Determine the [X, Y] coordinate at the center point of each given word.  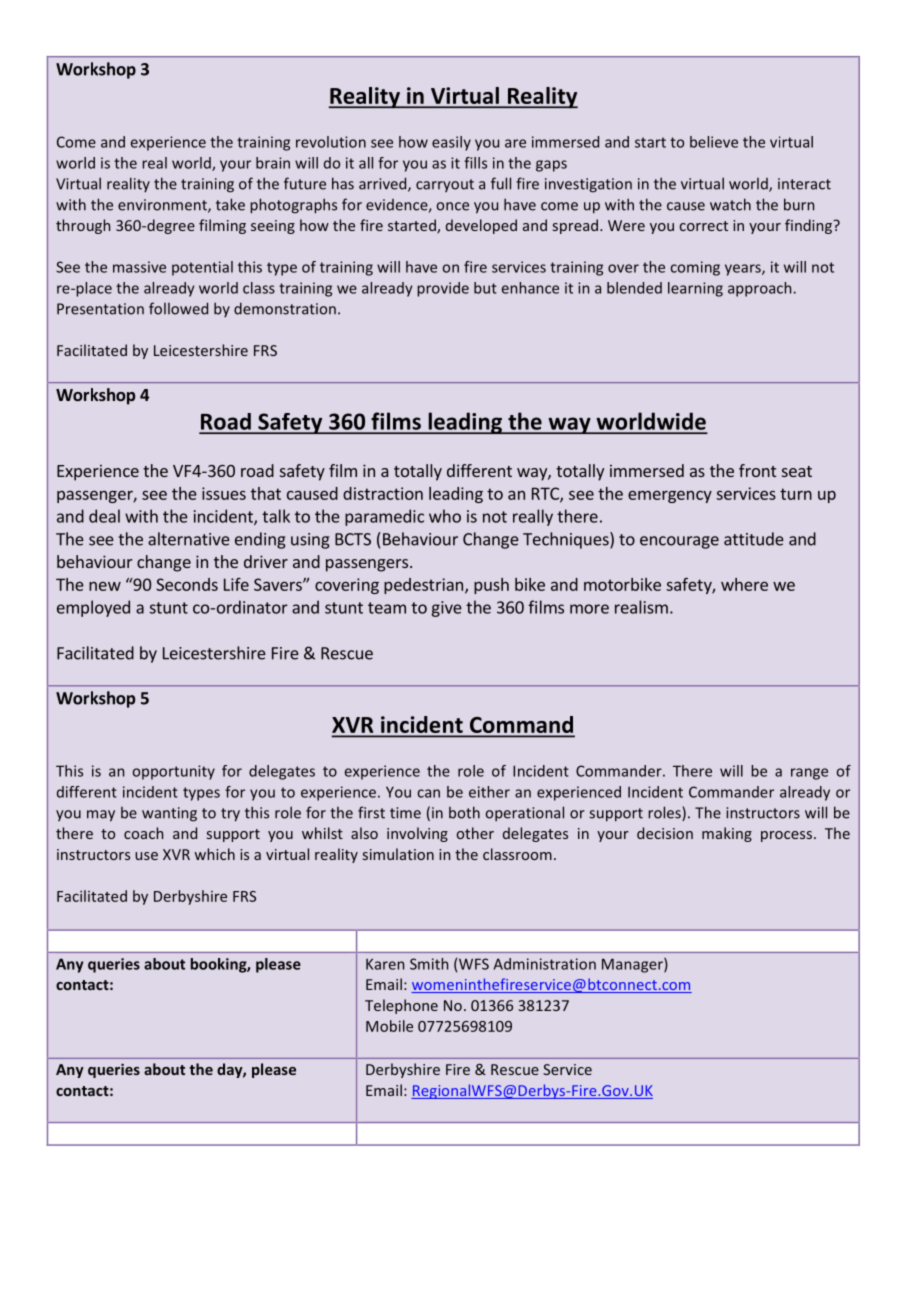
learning [695, 289]
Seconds [187, 584]
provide [443, 289]
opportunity [174, 772]
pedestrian [425, 586]
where [744, 584]
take [230, 204]
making [727, 834]
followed [178, 308]
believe [714, 142]
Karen [385, 964]
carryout [445, 185]
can [428, 793]
